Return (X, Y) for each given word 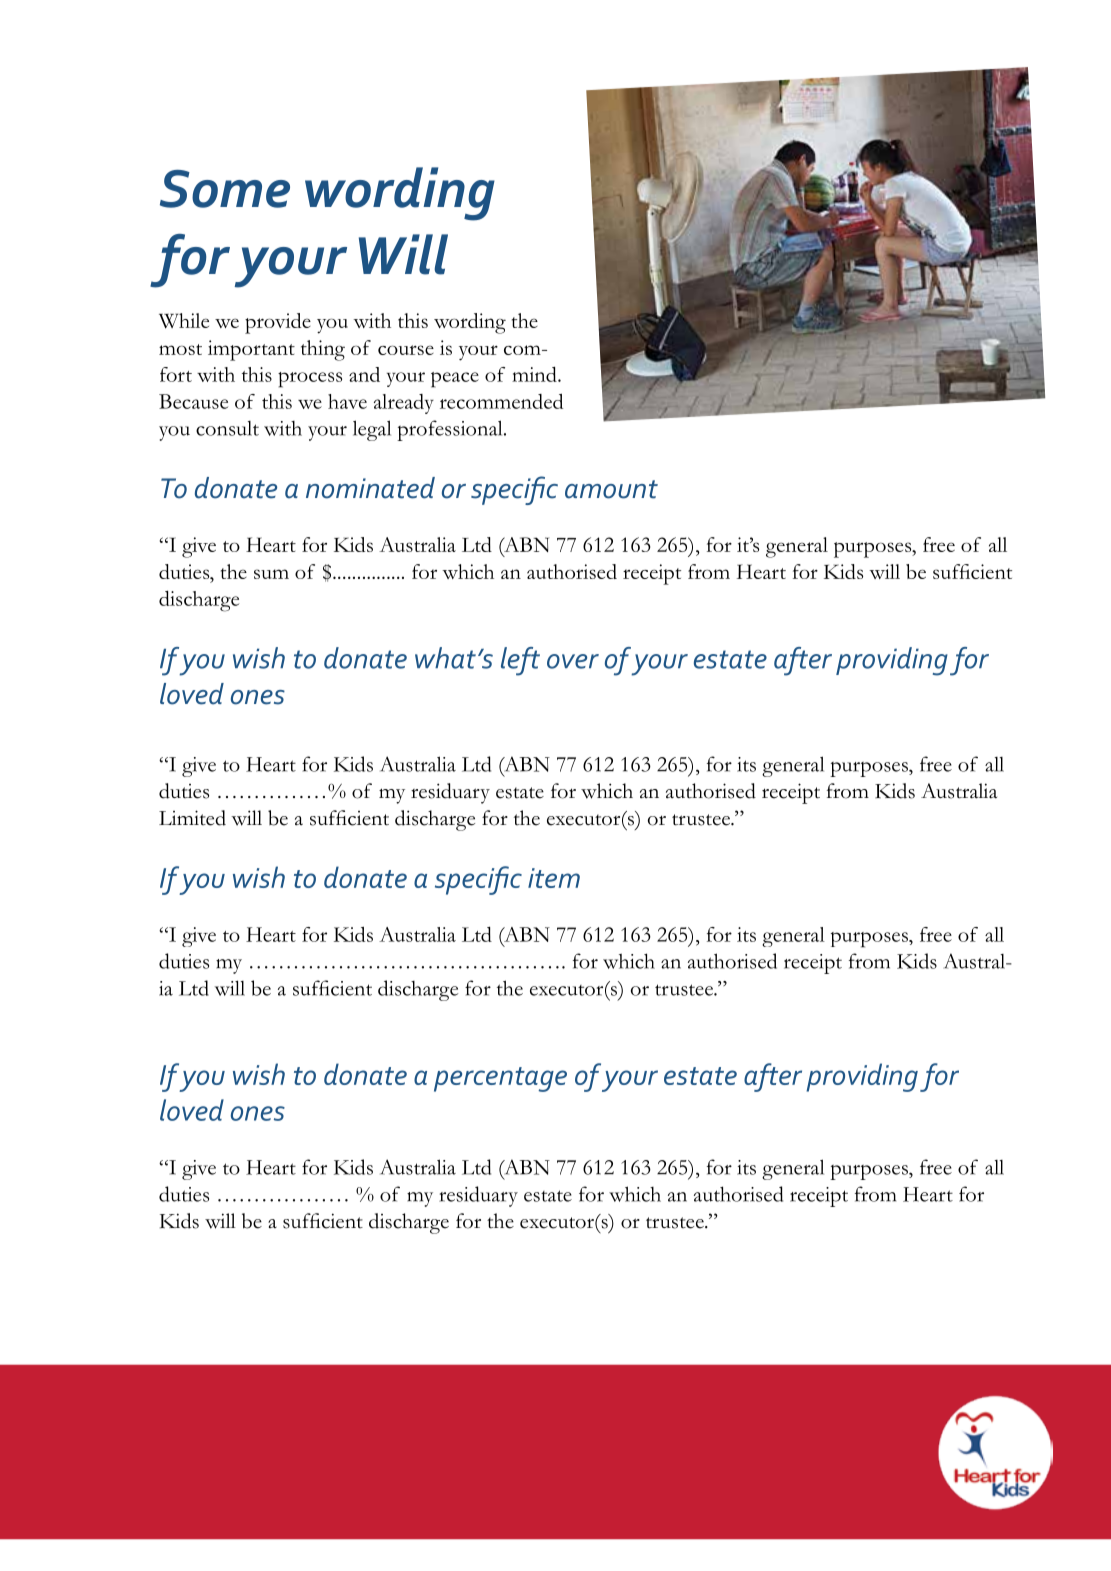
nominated (370, 488)
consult (227, 428)
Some (225, 189)
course (406, 350)
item (554, 878)
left (520, 661)
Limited (192, 818)
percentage (500, 1079)
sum (271, 574)
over (573, 661)
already (404, 404)
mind (535, 374)
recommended (501, 401)
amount (611, 489)
